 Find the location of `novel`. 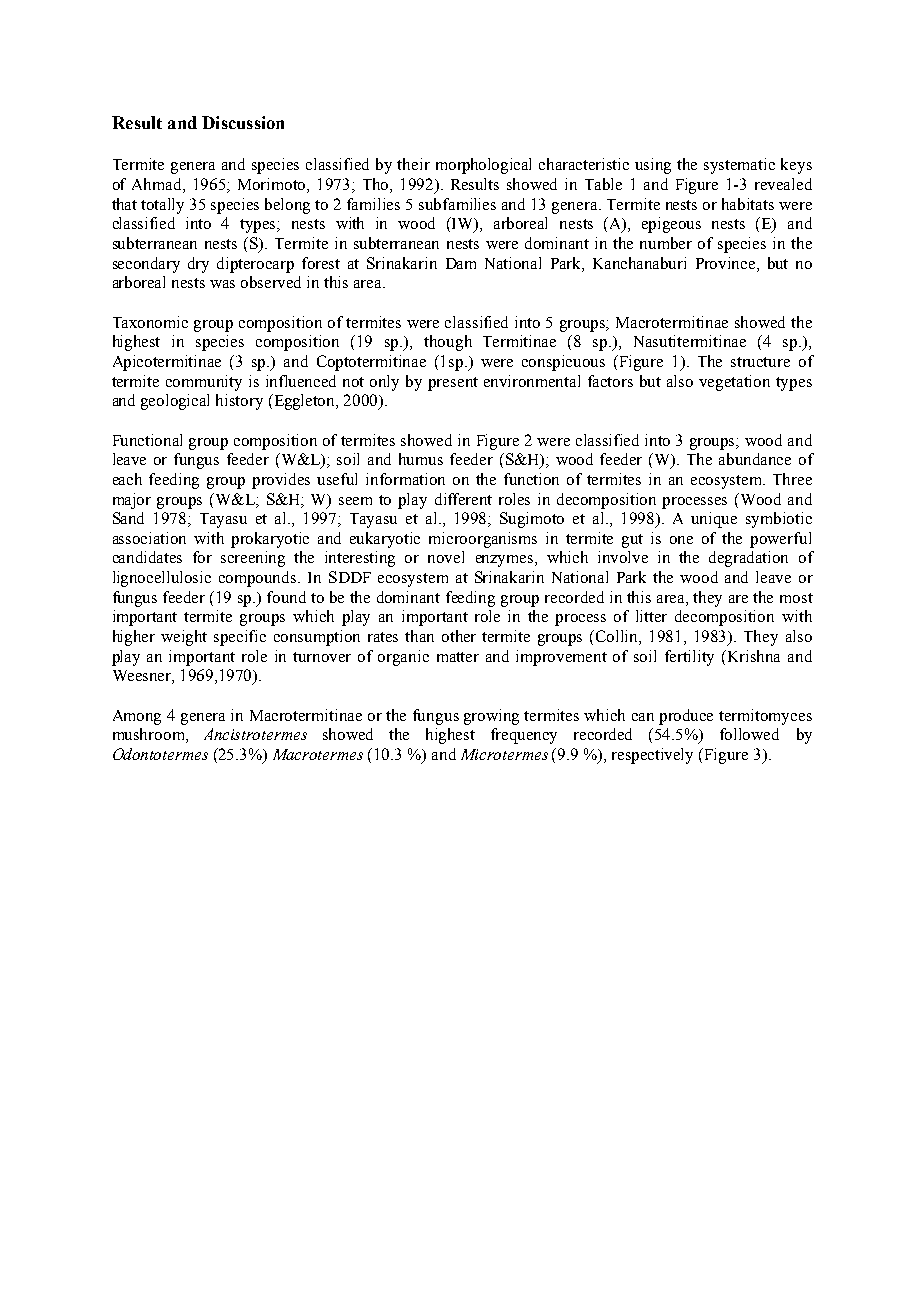

novel is located at coordinates (446, 557).
